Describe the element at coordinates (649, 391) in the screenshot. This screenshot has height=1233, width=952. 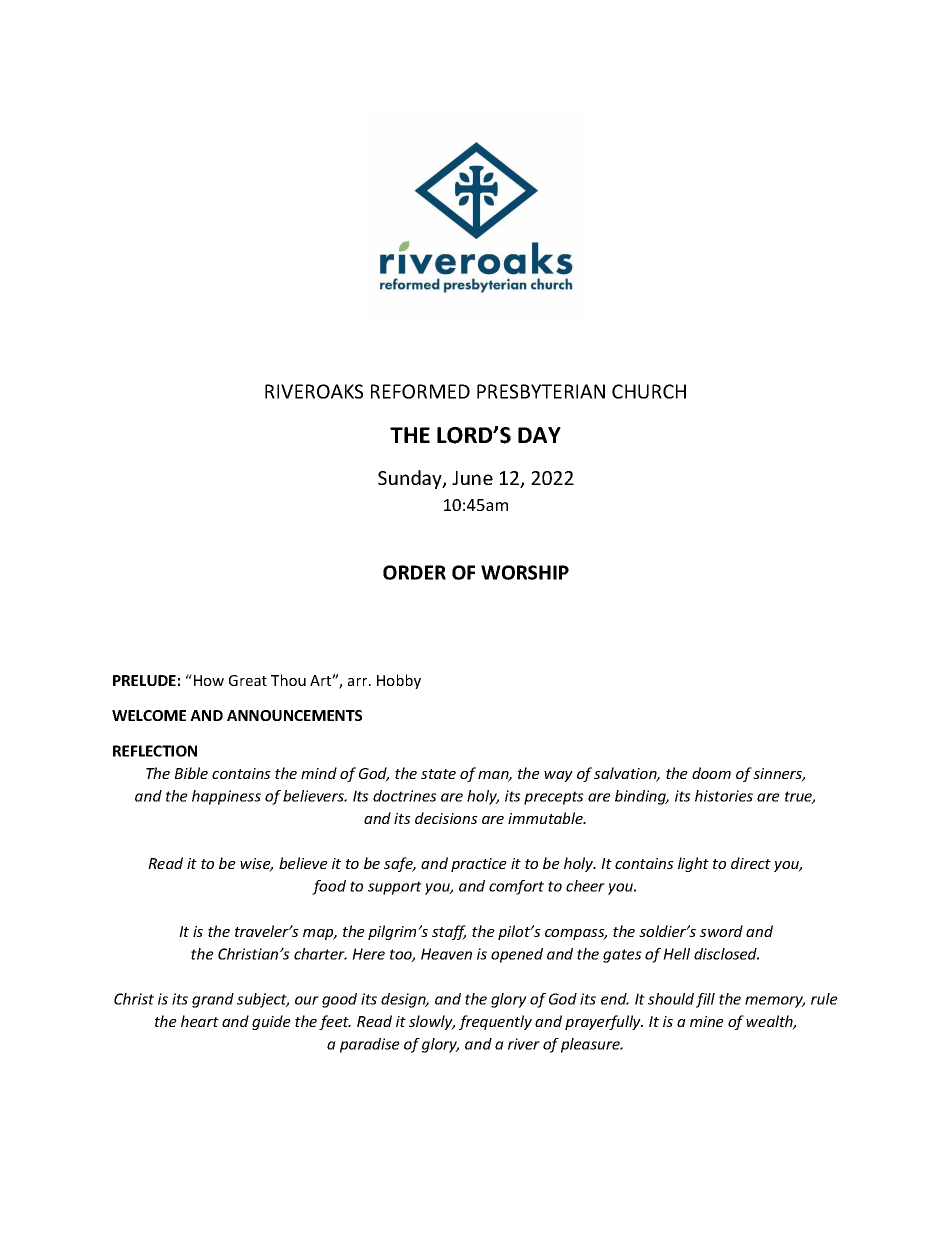
I see `CHURCH` at that location.
